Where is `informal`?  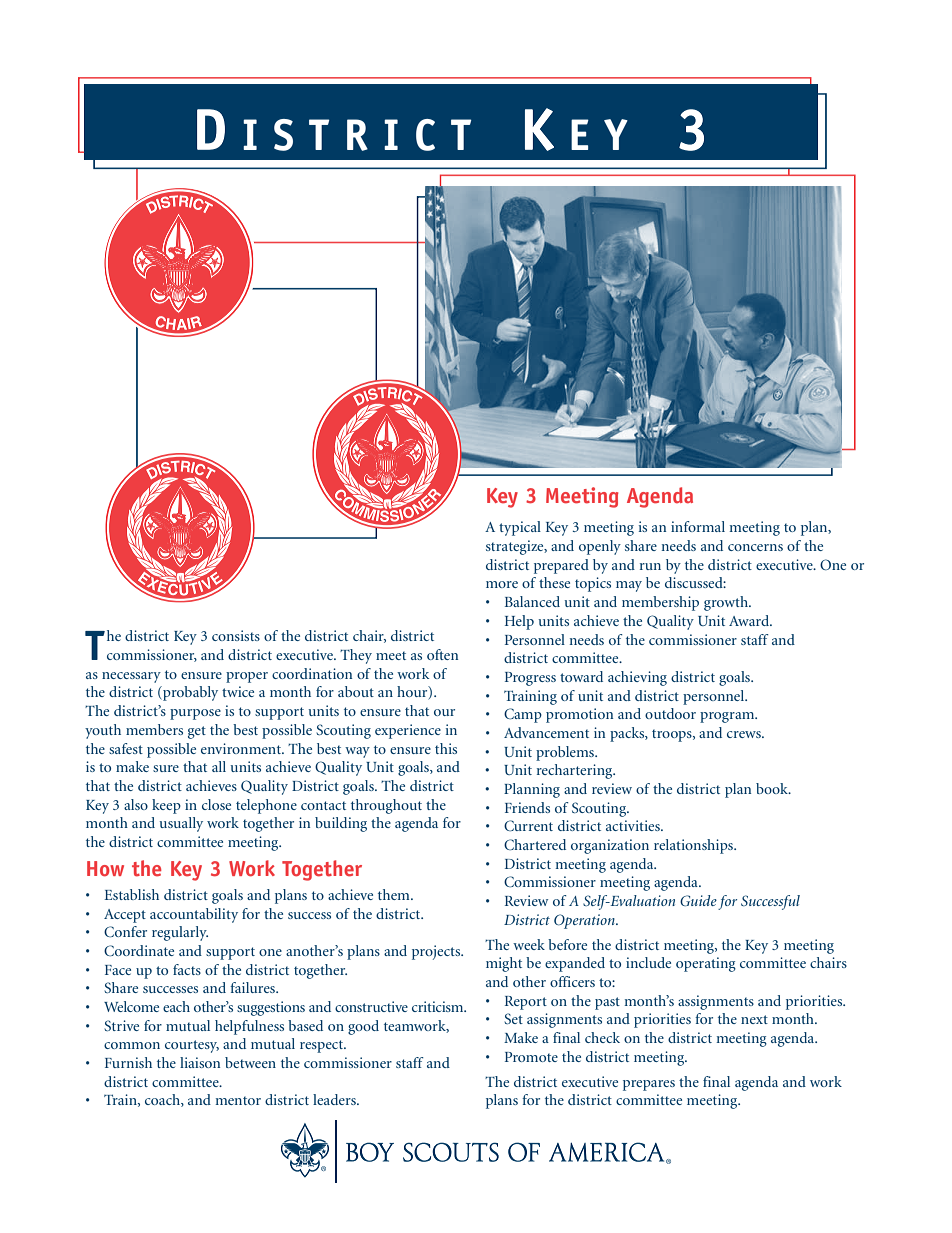
informal is located at coordinates (698, 526).
